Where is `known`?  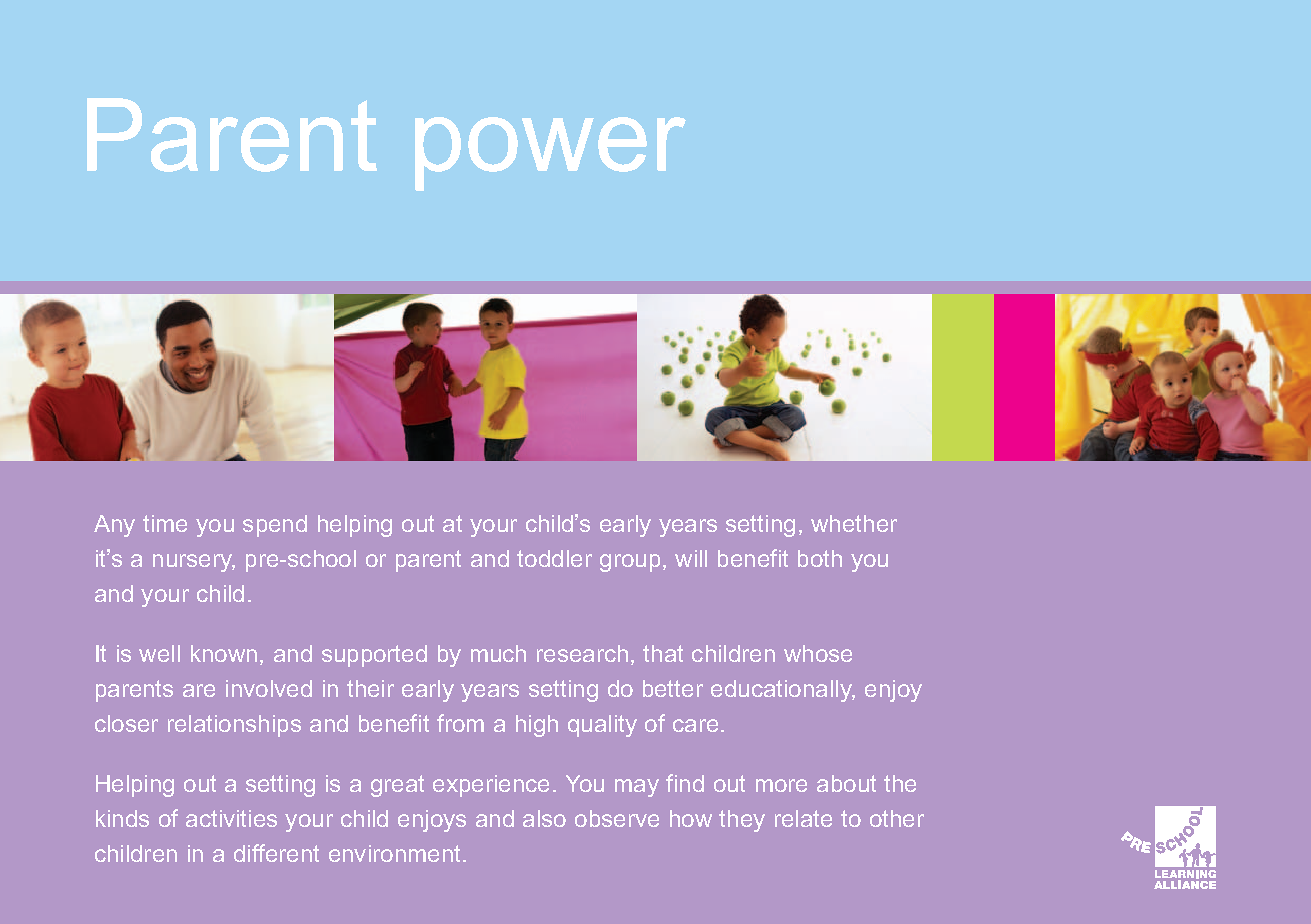 known is located at coordinates (224, 653).
